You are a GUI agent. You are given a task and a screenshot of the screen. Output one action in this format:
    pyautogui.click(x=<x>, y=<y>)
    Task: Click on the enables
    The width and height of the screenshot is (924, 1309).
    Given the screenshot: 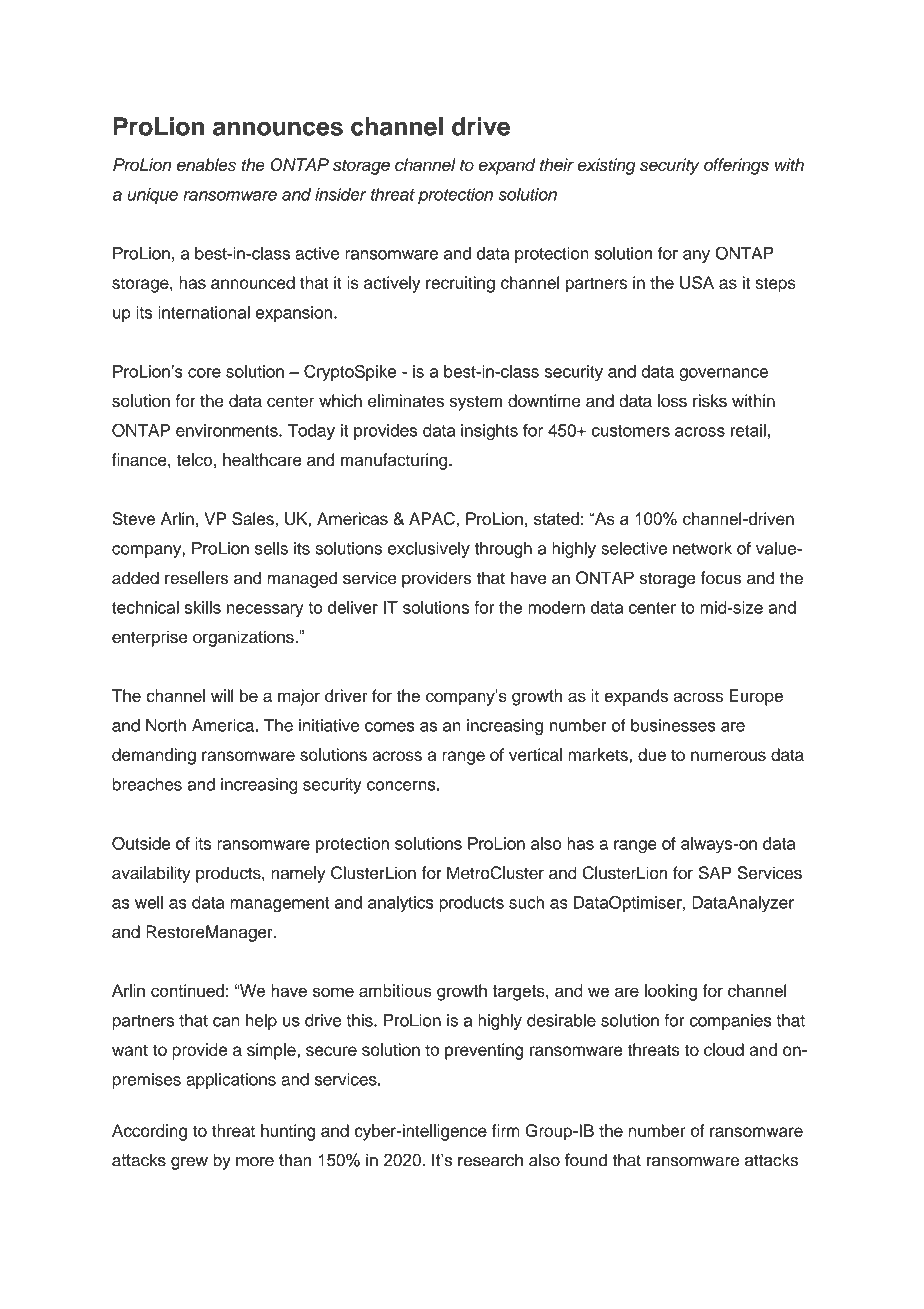 What is the action you would take?
    pyautogui.click(x=206, y=165)
